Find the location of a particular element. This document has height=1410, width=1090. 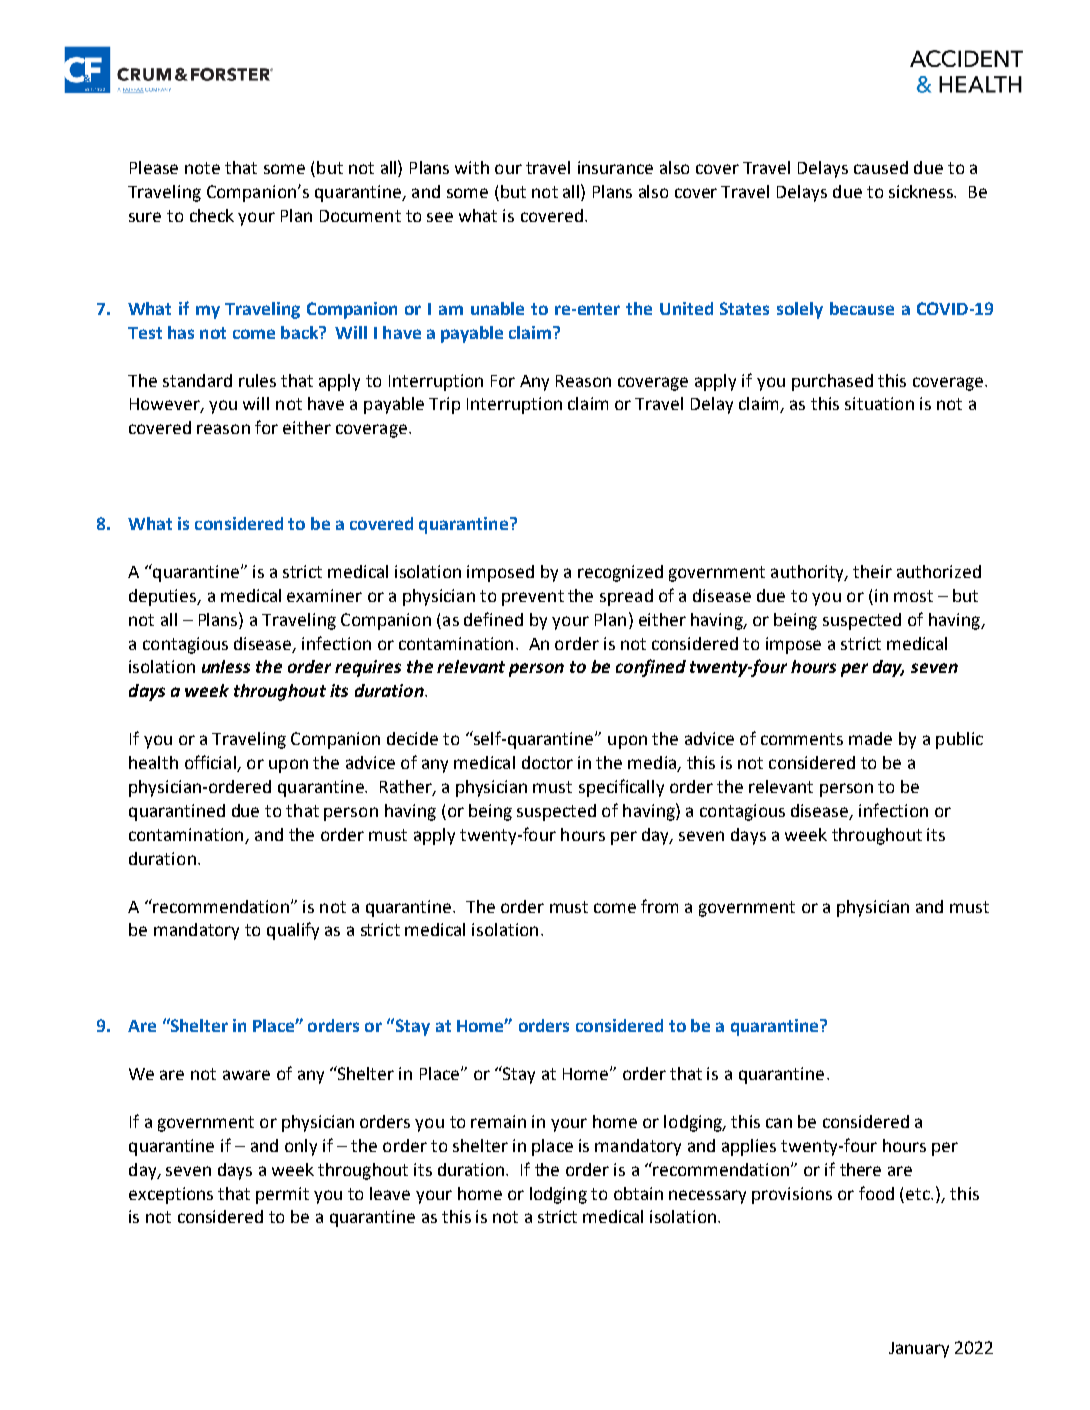

remain is located at coordinates (498, 1121).
